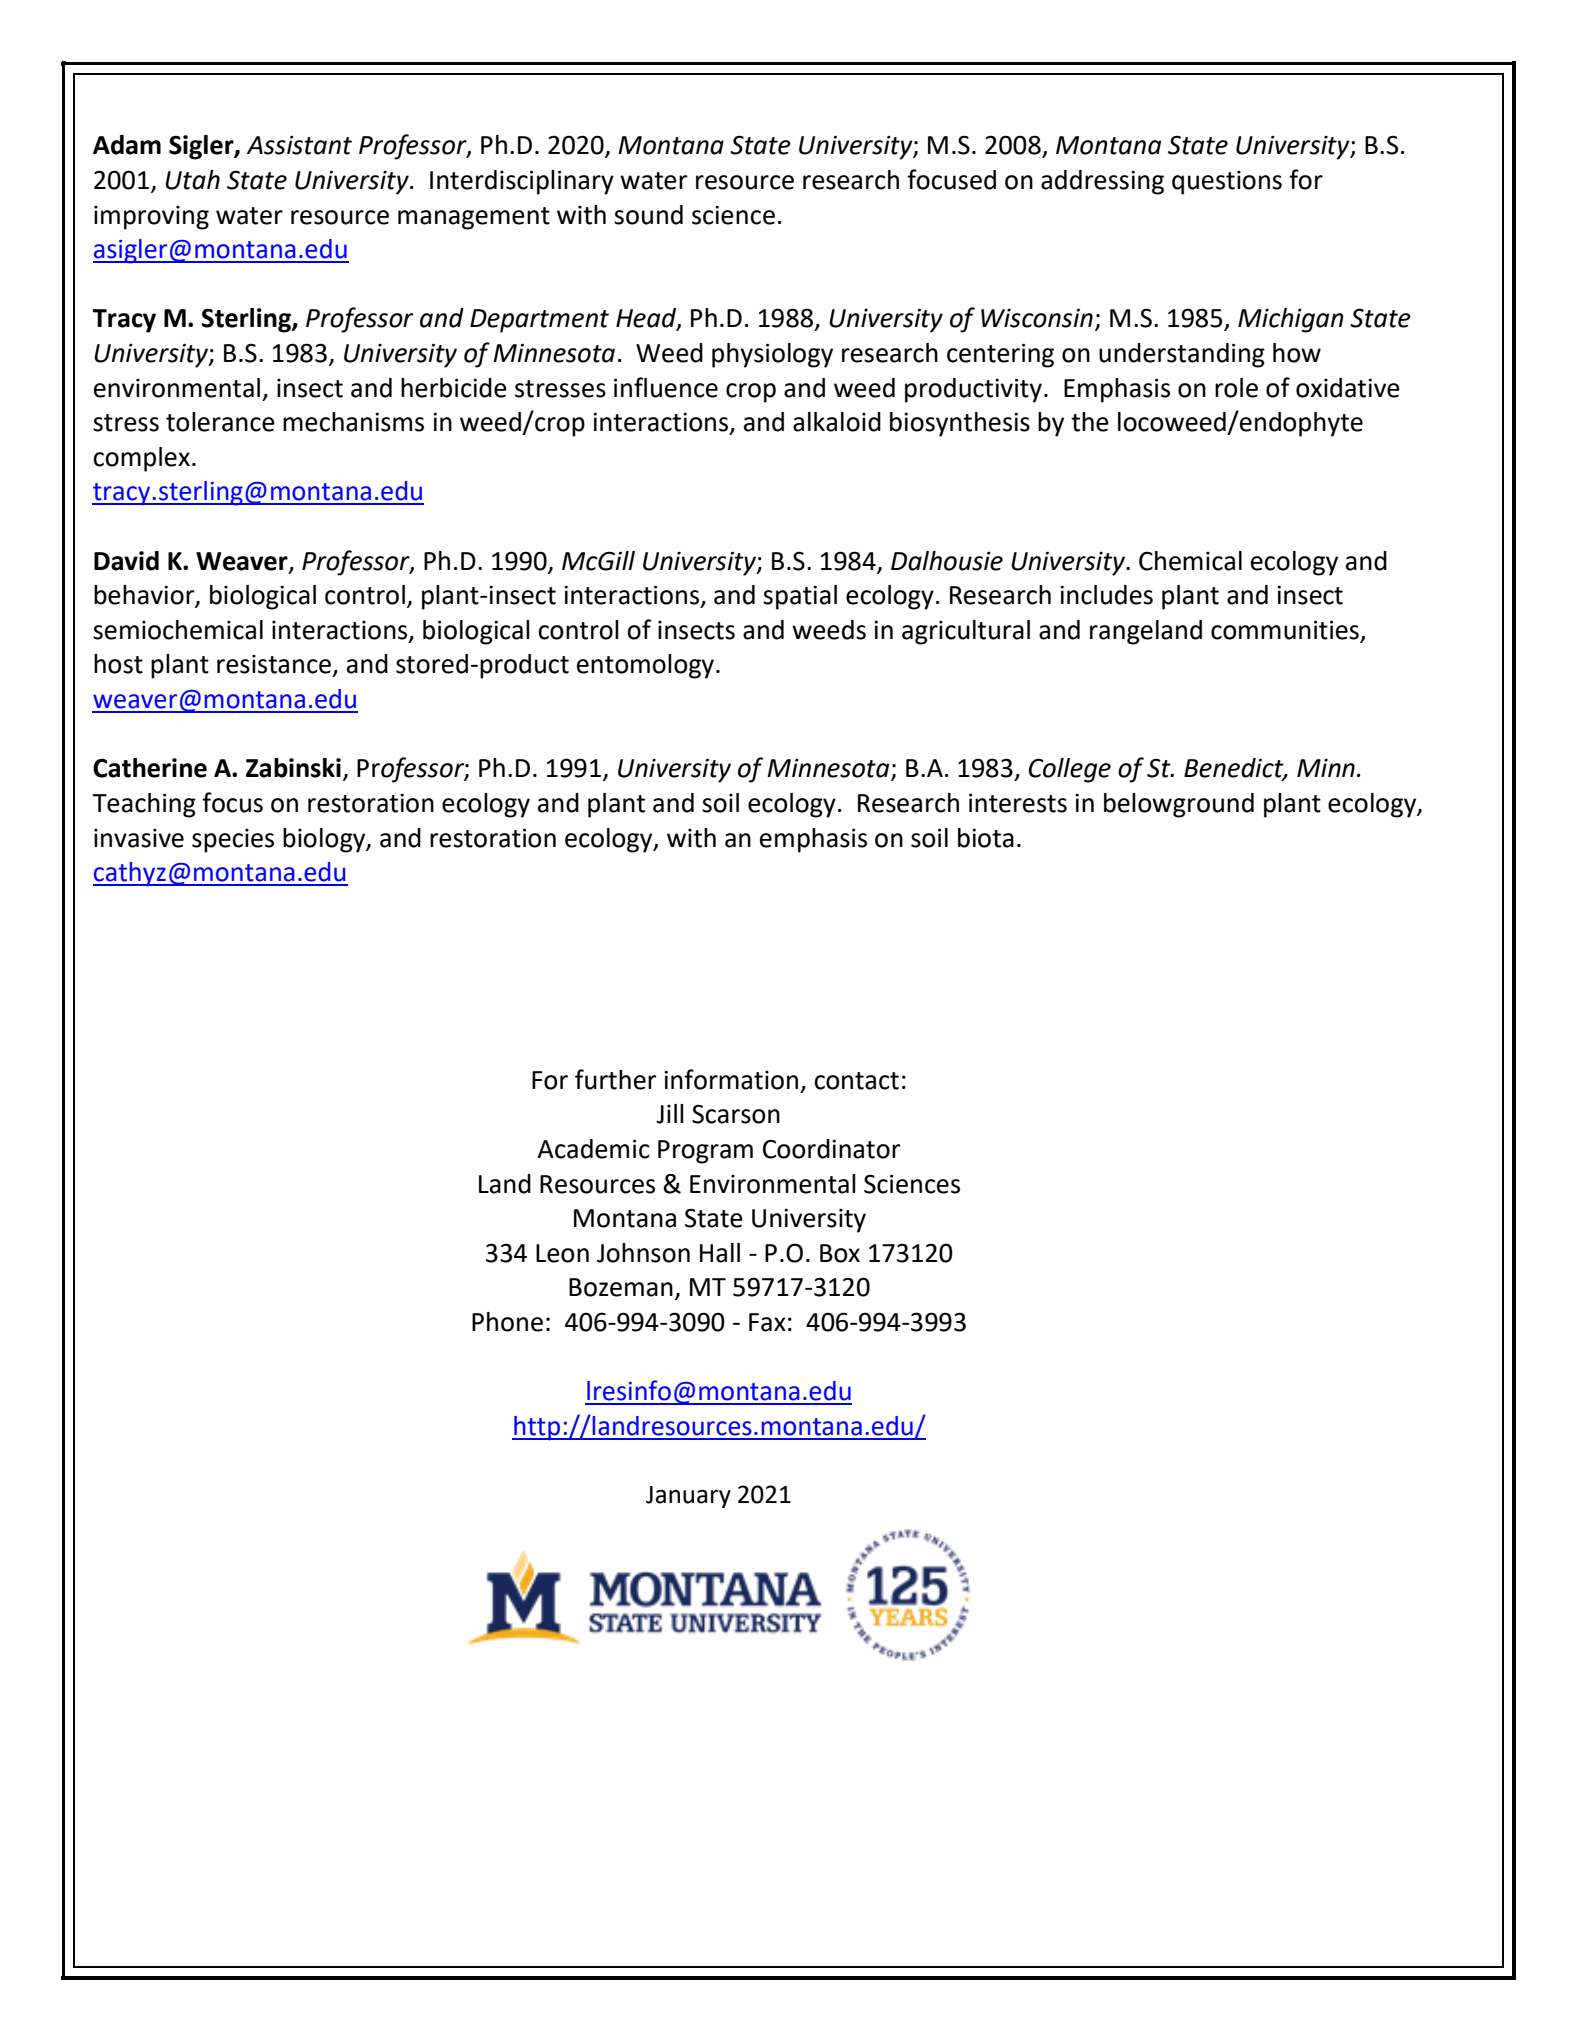  Describe the element at coordinates (1227, 183) in the document. I see `questions` at that location.
